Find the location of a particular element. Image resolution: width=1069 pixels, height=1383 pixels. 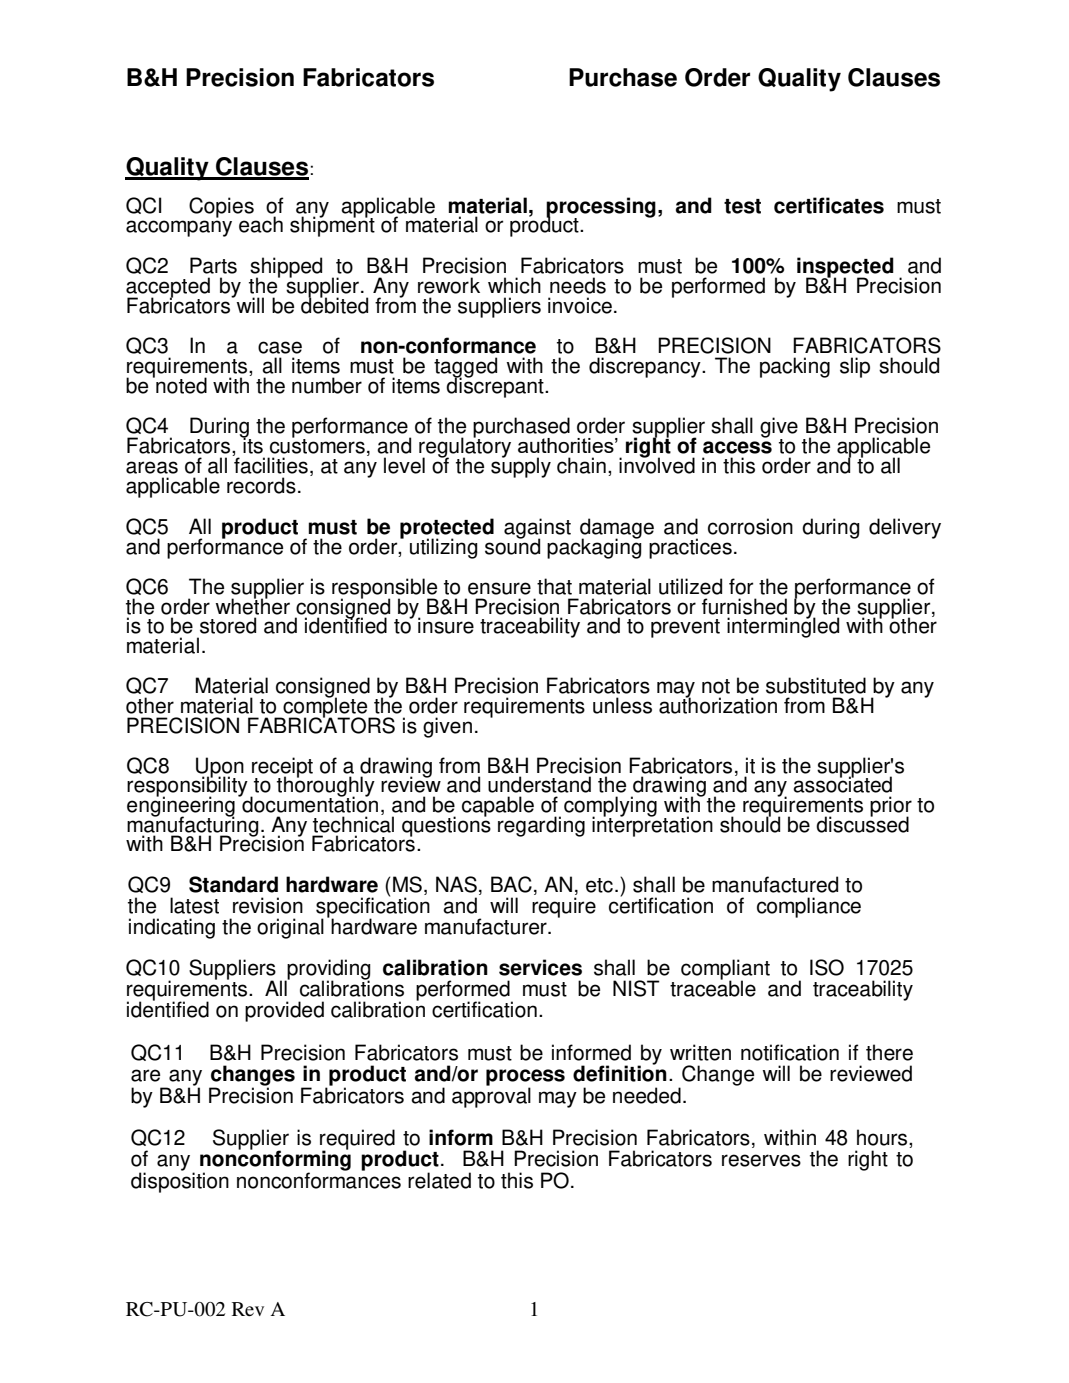

certificates is located at coordinates (829, 205).
